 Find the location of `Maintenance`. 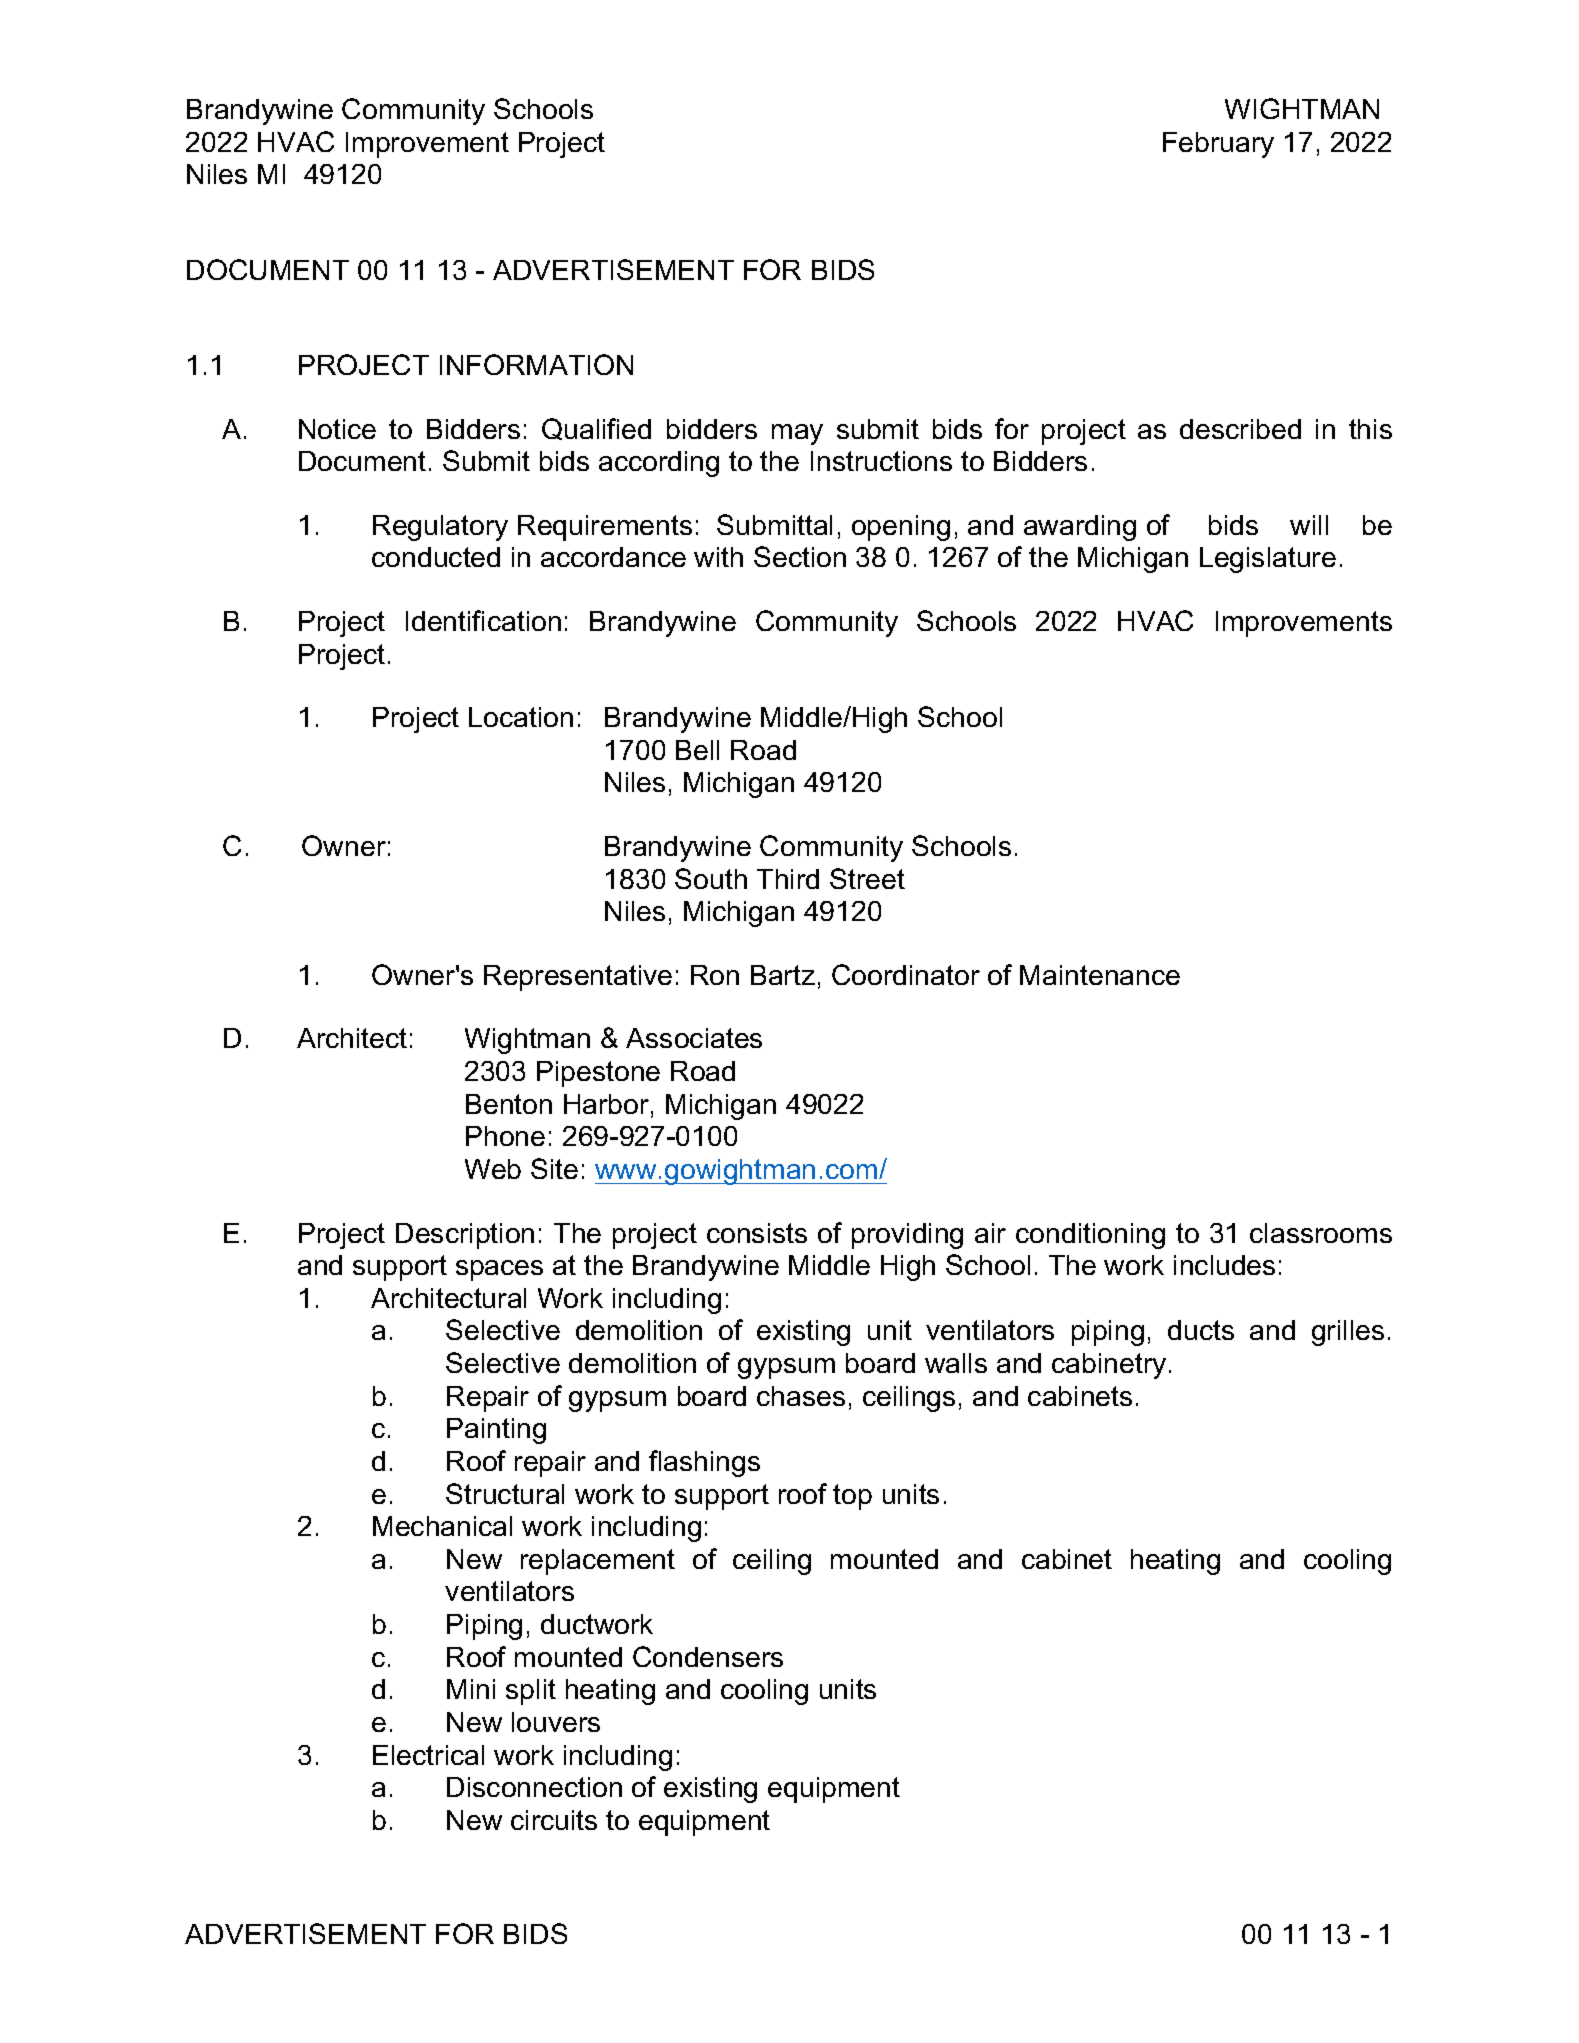

Maintenance is located at coordinates (1100, 975).
